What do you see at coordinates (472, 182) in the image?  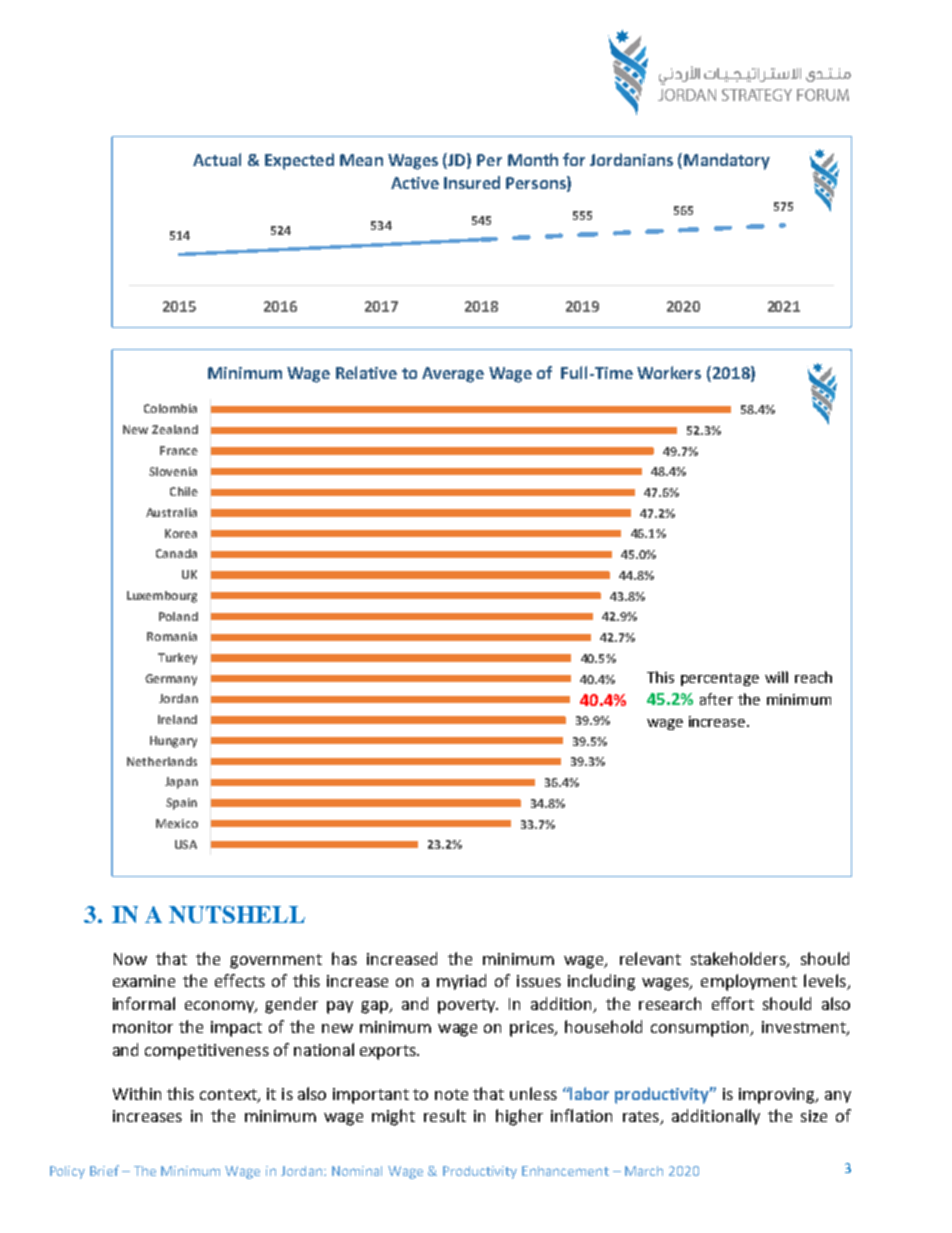 I see `Insured` at bounding box center [472, 182].
